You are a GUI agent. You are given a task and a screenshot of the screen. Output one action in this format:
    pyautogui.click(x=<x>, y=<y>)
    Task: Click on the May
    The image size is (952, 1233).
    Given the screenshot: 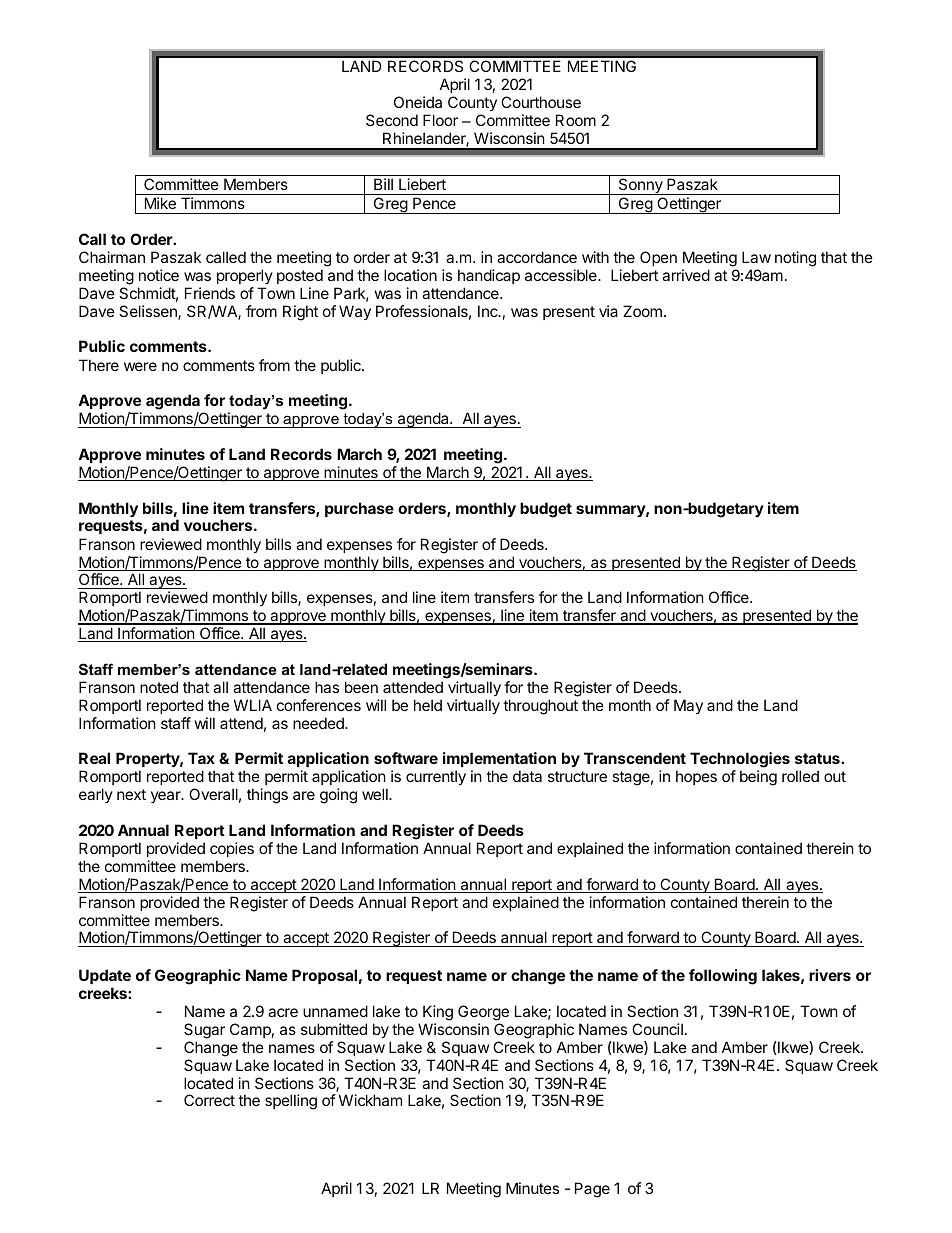 What is the action you would take?
    pyautogui.click(x=688, y=706)
